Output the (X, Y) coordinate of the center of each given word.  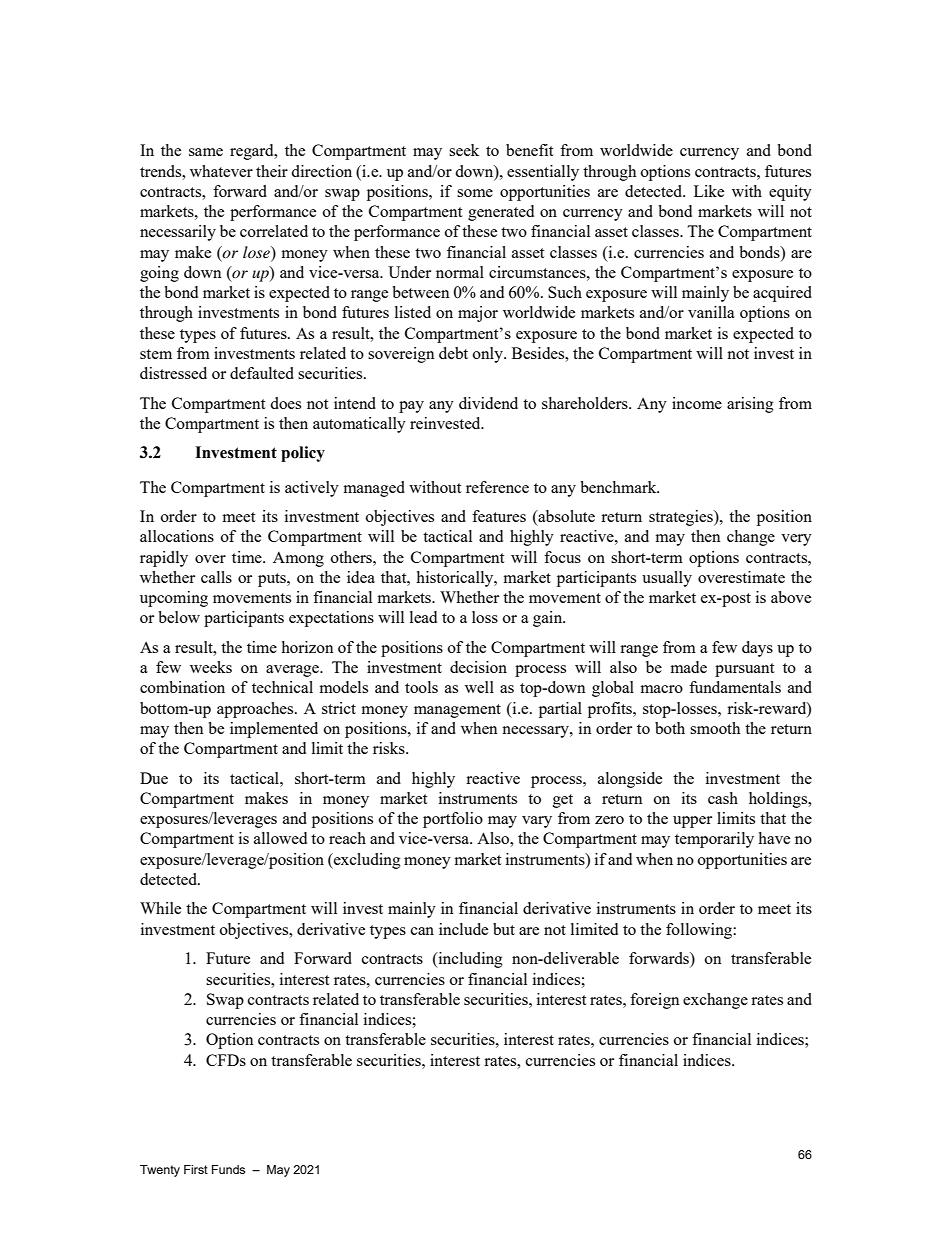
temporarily (714, 840)
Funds (228, 1169)
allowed (280, 838)
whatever (221, 171)
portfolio (453, 820)
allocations (177, 536)
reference (497, 487)
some (475, 193)
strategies (682, 518)
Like (709, 191)
